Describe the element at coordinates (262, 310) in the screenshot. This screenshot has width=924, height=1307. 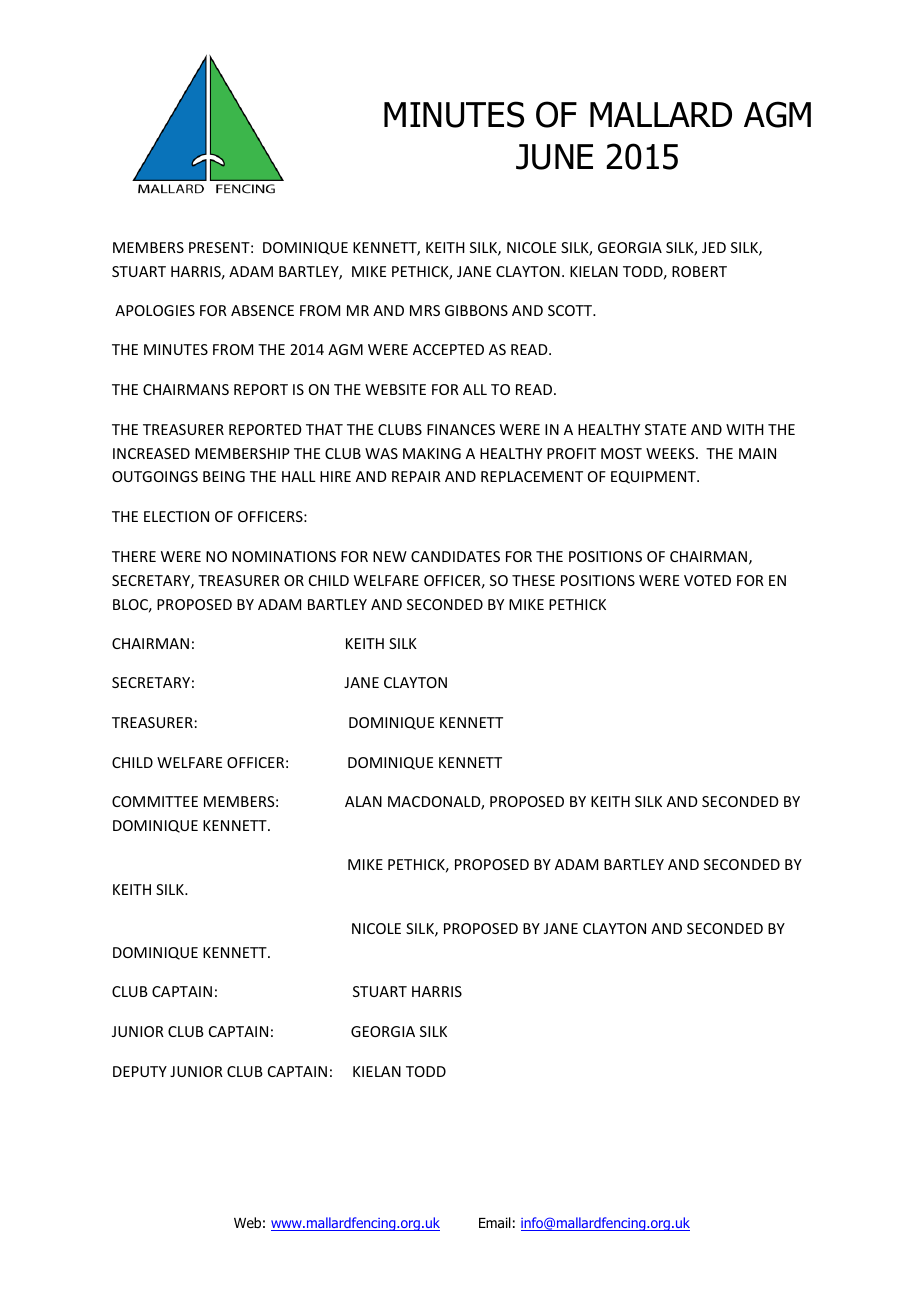
I see `ABSENCE` at that location.
